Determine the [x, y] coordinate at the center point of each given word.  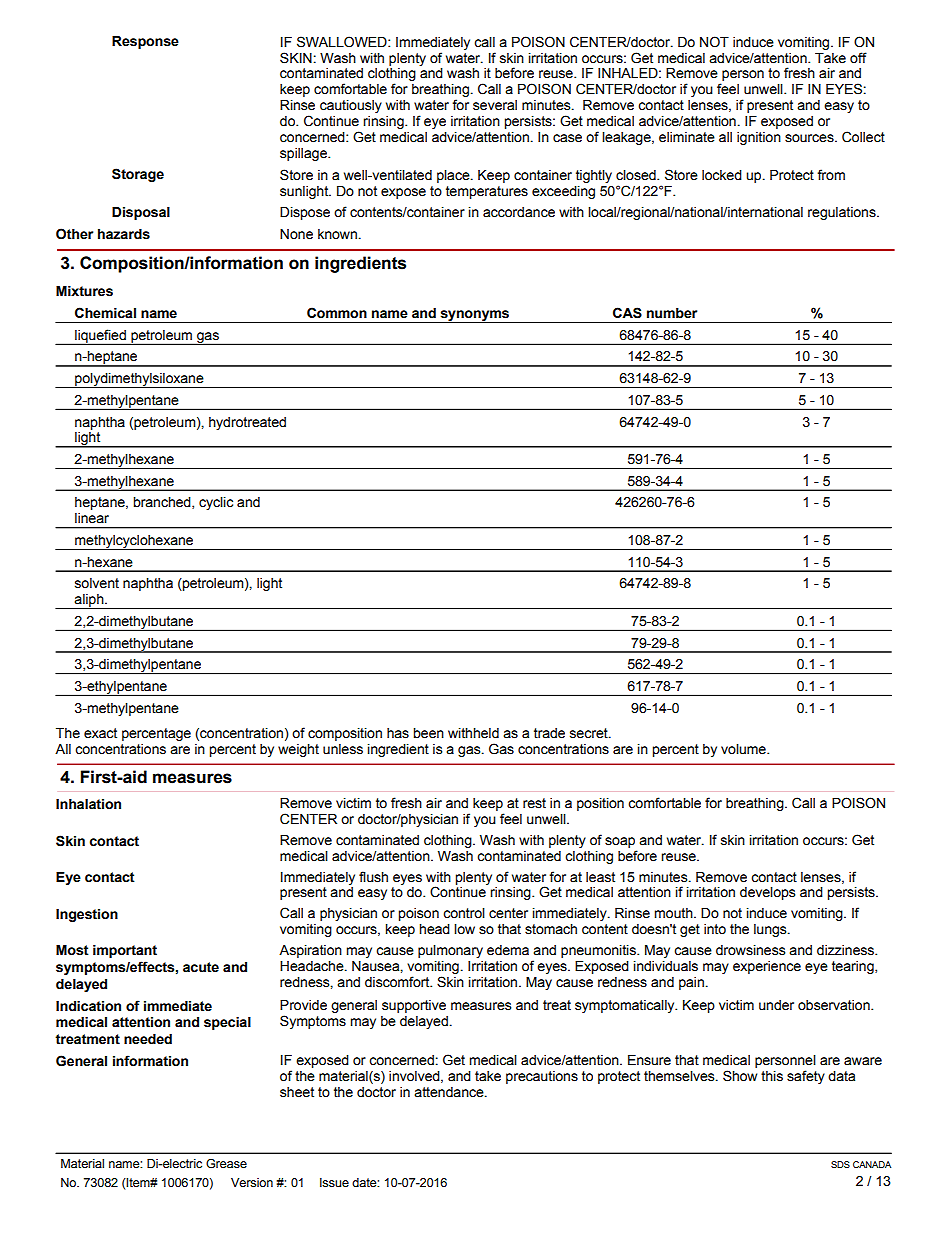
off [858, 58]
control [464, 913]
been [428, 733]
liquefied [100, 337]
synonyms [475, 317]
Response [145, 42]
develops [767, 893]
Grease [226, 1164]
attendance [450, 1092]
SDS [840, 1164]
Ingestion [87, 915]
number [672, 313]
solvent [97, 583]
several [495, 105]
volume [744, 749]
